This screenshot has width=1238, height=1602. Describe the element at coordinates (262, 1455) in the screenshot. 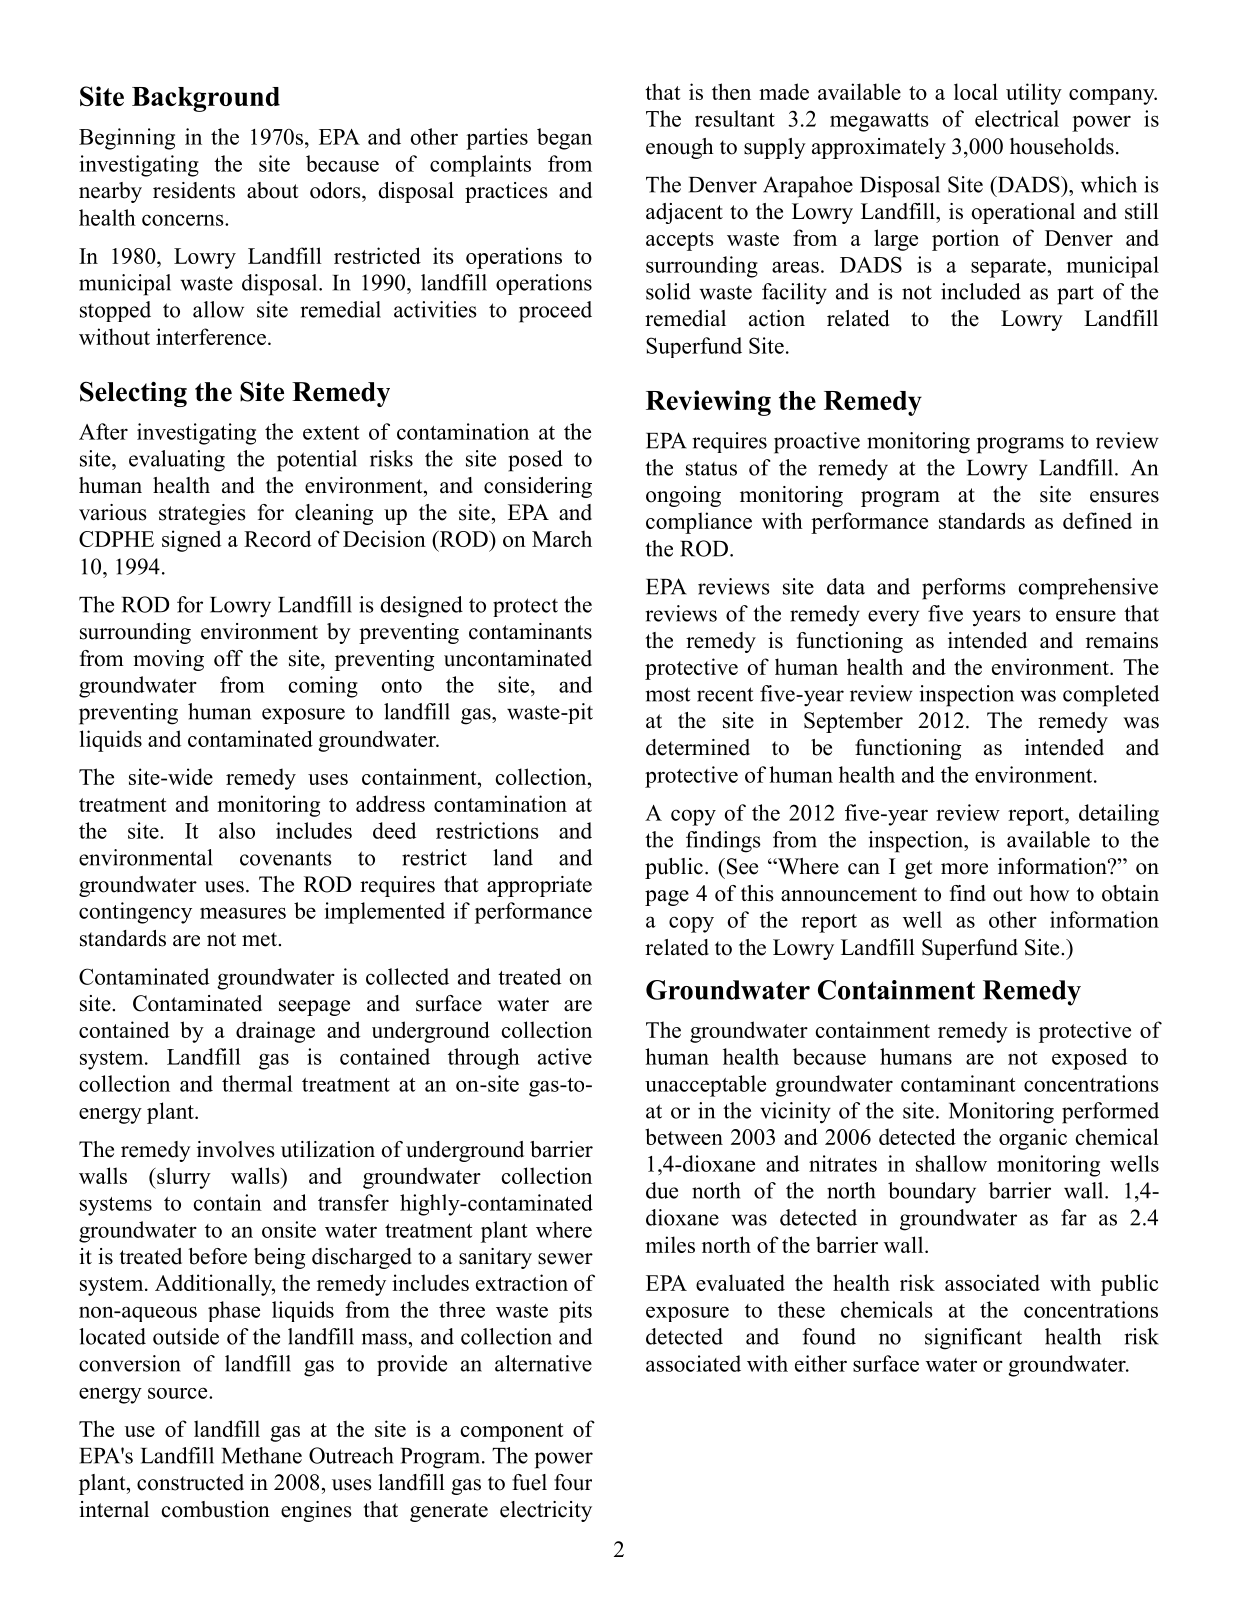

I see `Methane` at that location.
